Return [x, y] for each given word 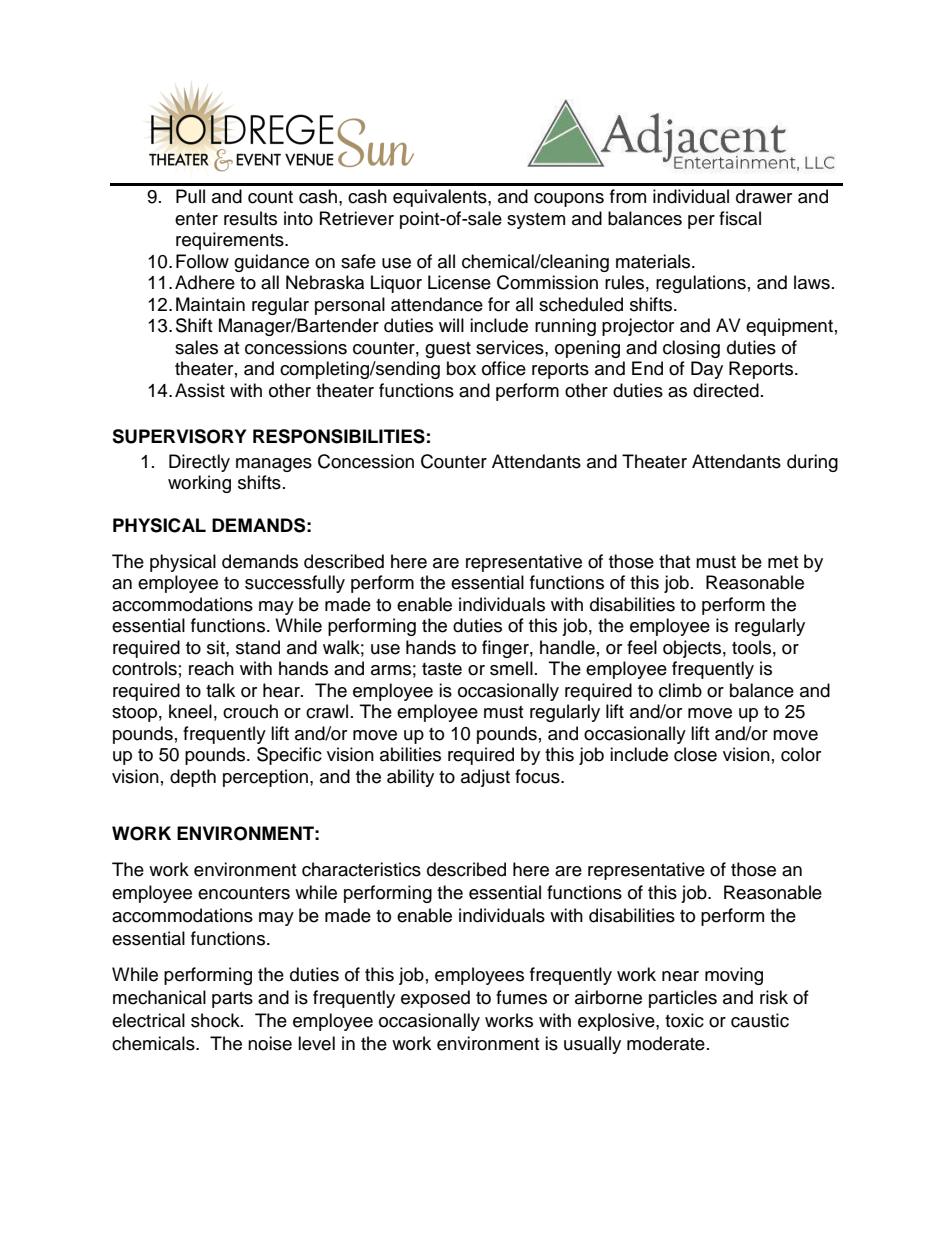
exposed [435, 999]
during [812, 463]
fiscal [740, 218]
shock [216, 1020]
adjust [485, 778]
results [250, 218]
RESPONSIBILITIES [339, 436]
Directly [199, 463]
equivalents [441, 198]
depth [193, 778]
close [695, 754]
